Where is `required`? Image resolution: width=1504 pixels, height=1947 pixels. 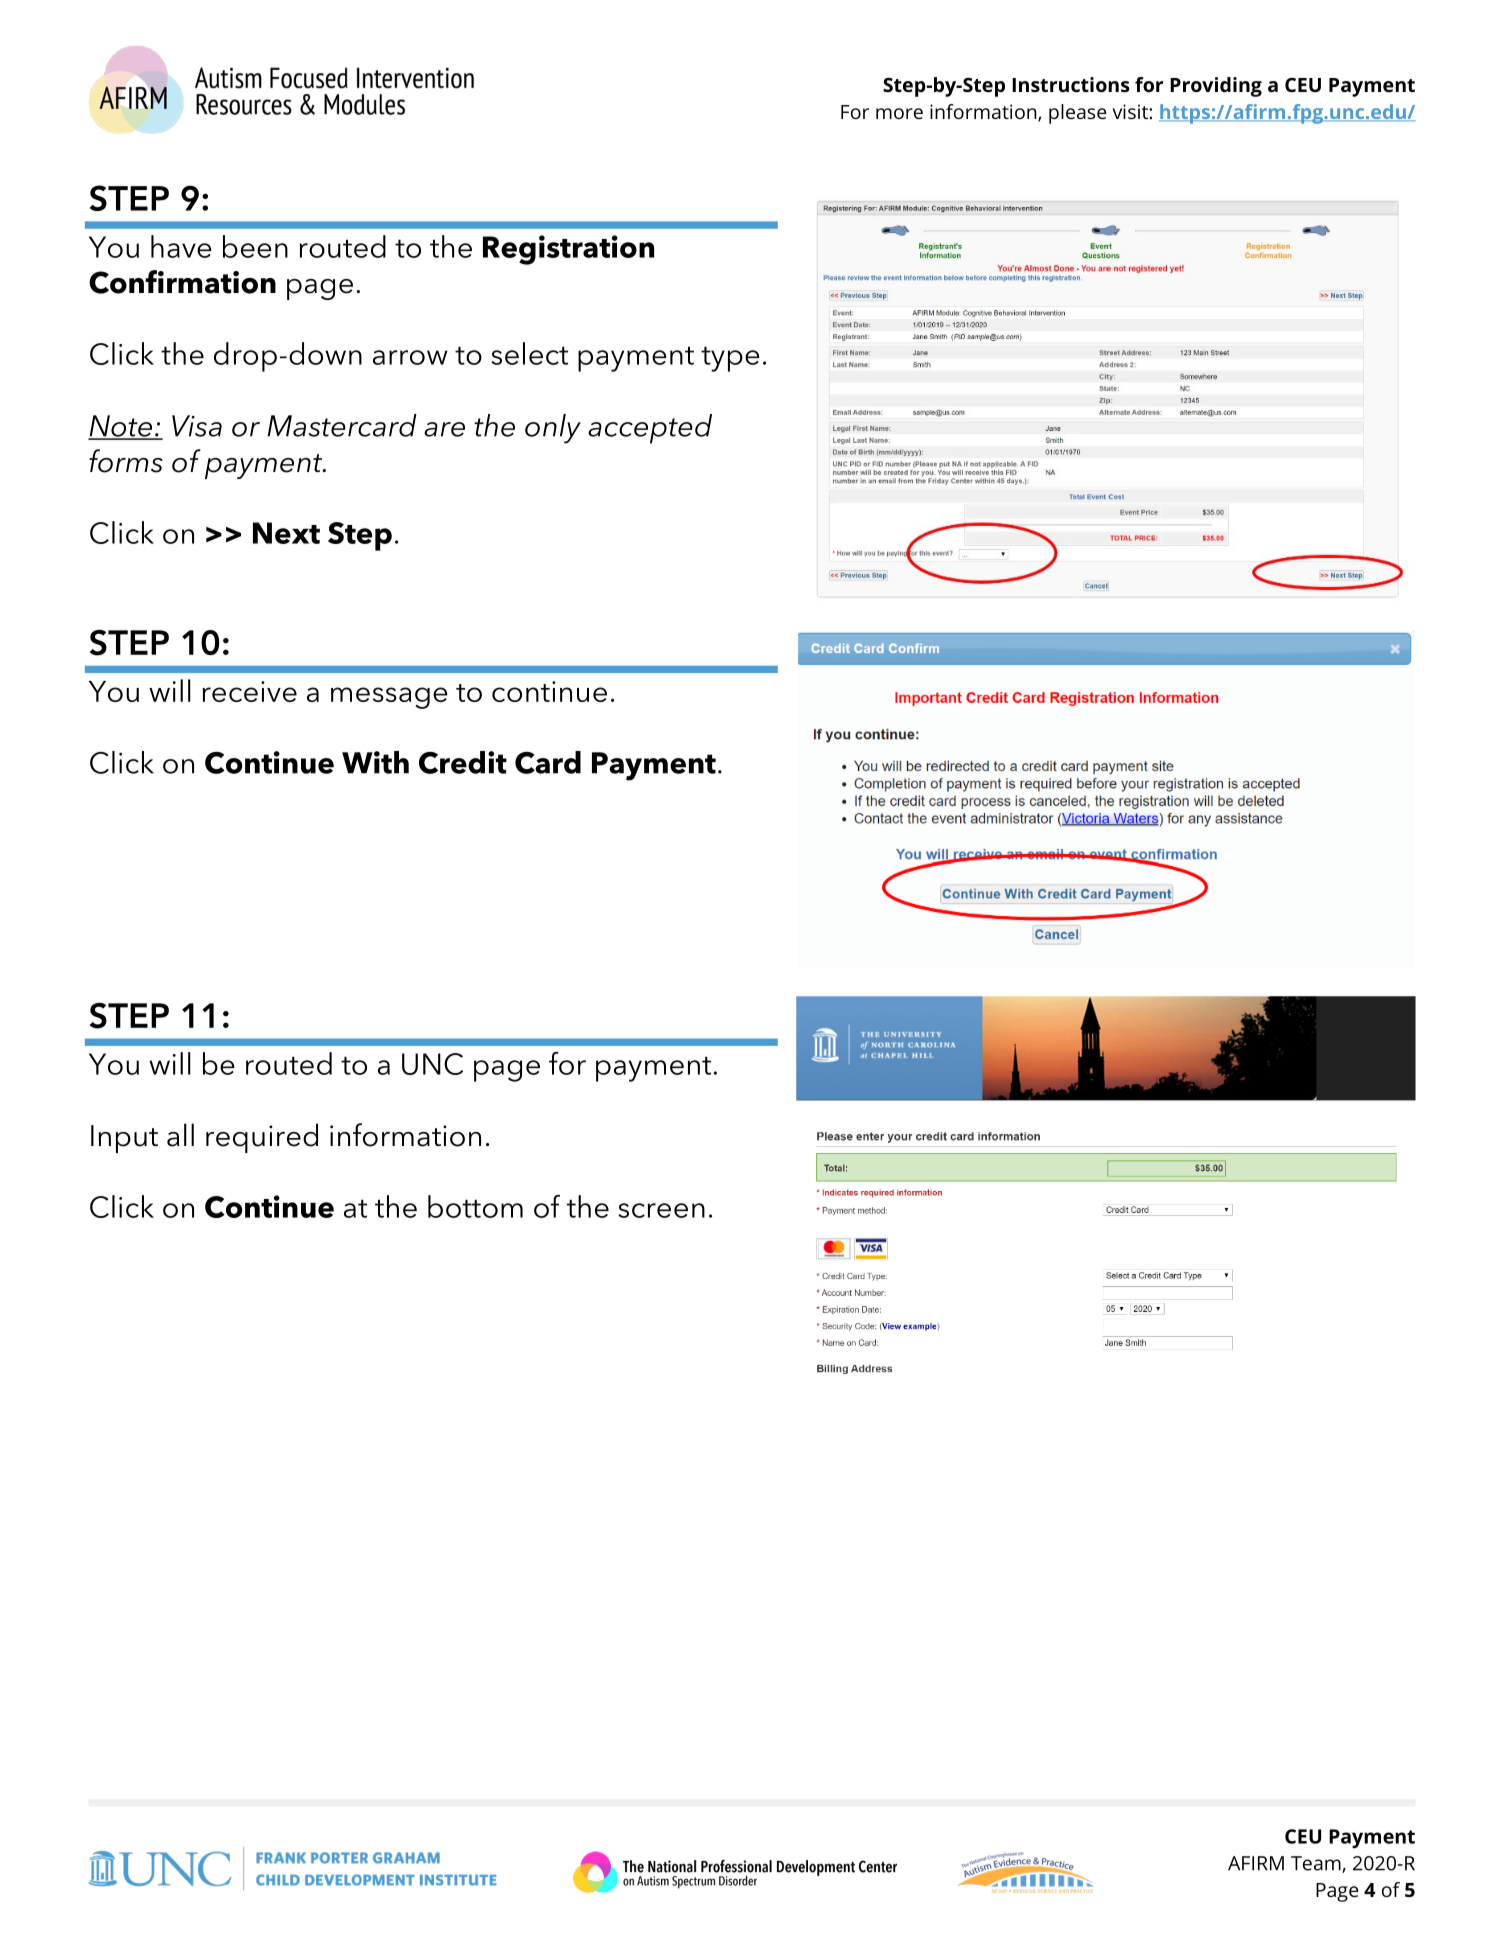
required is located at coordinates (262, 1138).
